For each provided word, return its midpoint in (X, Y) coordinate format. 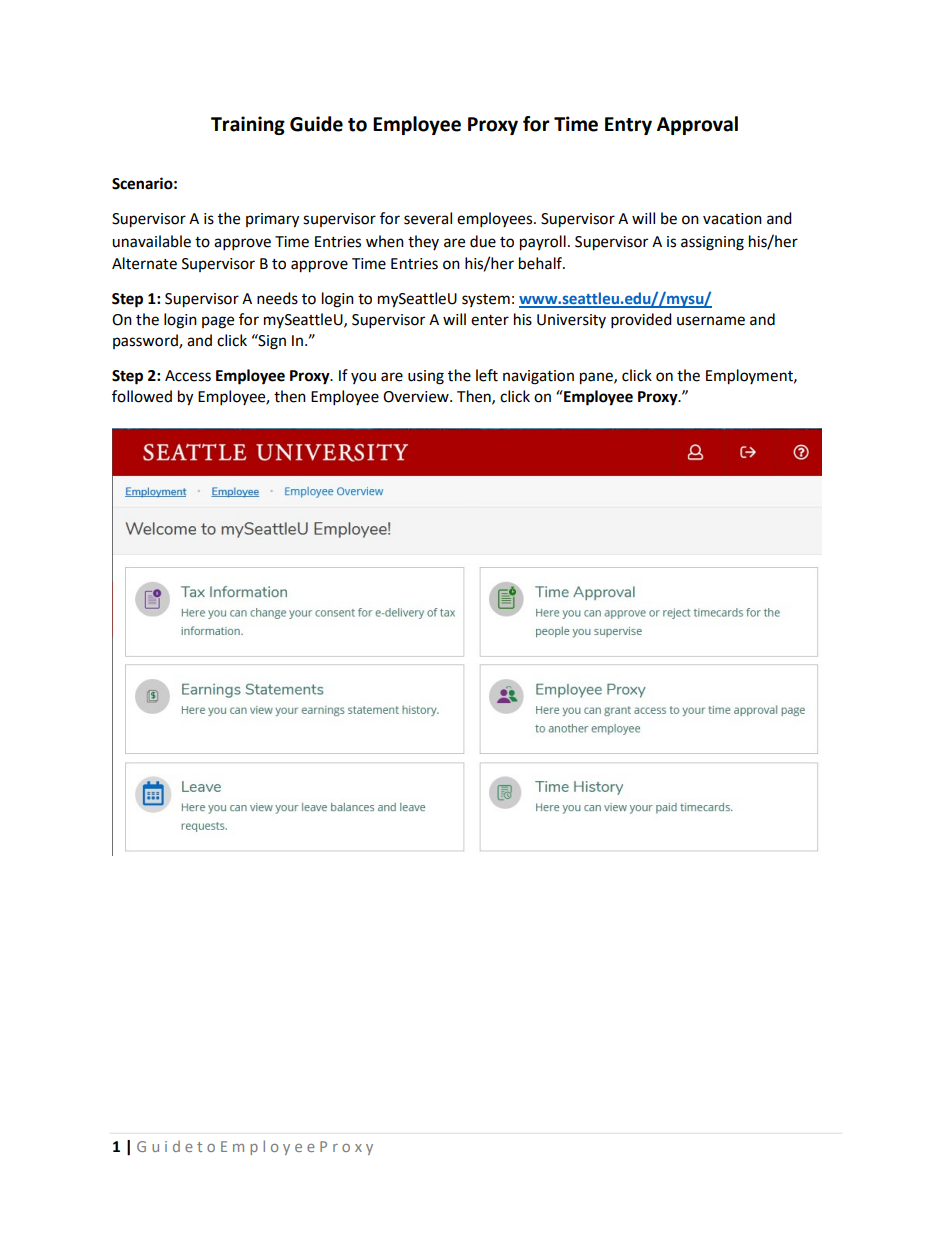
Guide (316, 124)
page (218, 322)
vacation (732, 219)
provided (641, 321)
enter (490, 320)
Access (188, 376)
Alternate (144, 263)
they (423, 242)
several (428, 218)
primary (272, 220)
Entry (628, 126)
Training (248, 125)
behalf (542, 263)
